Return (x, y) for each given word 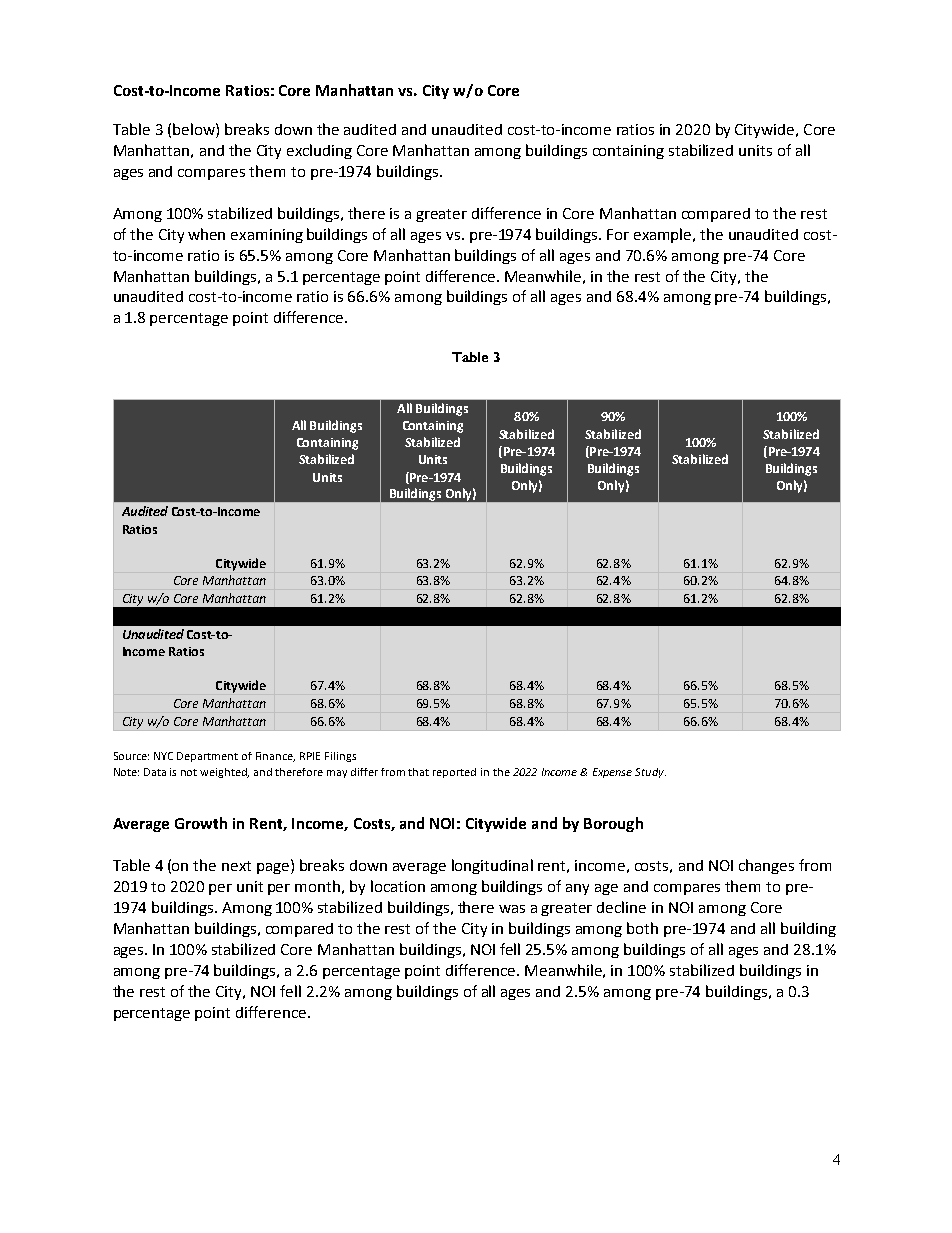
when (206, 234)
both (642, 928)
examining (267, 236)
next (236, 866)
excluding (319, 151)
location (398, 886)
